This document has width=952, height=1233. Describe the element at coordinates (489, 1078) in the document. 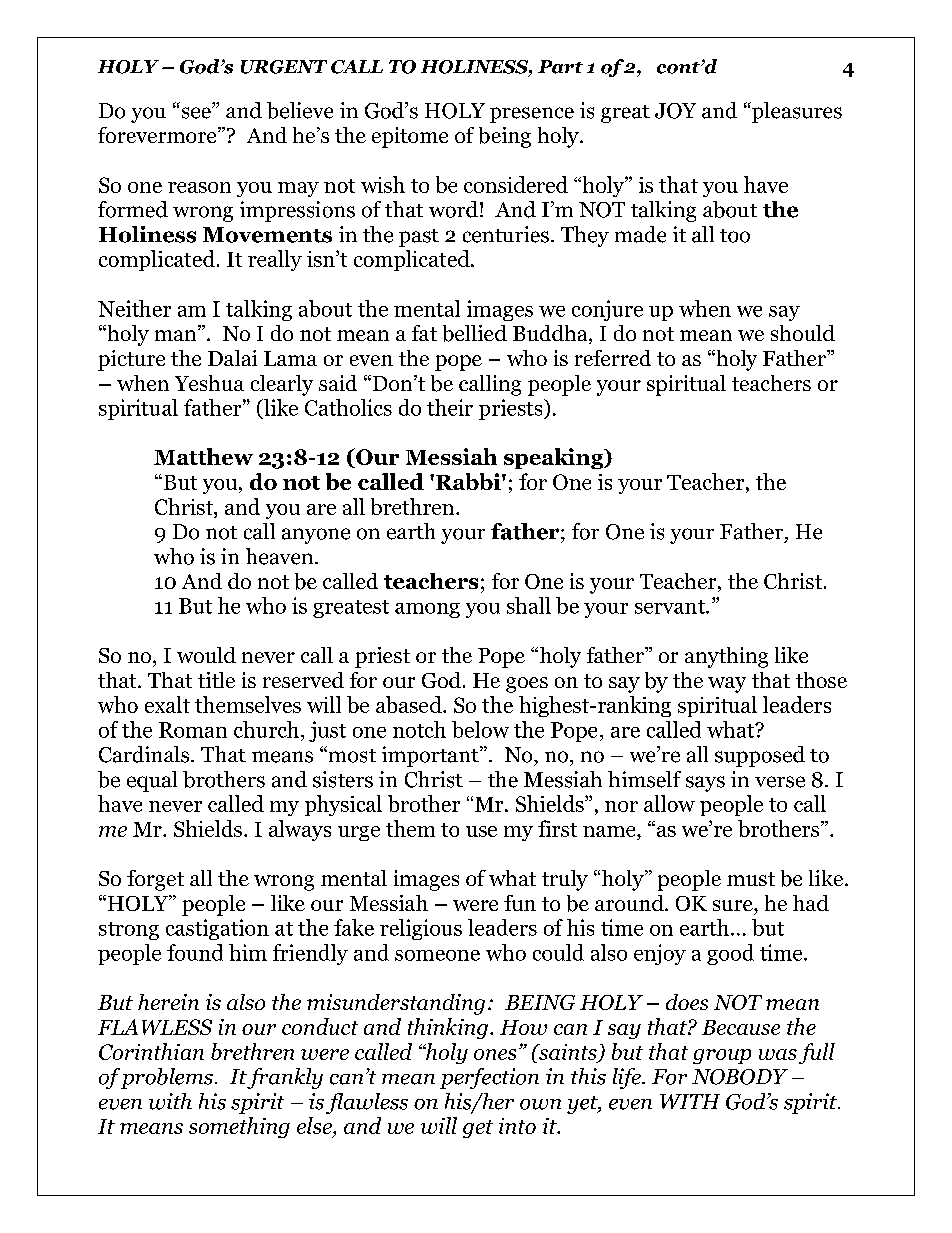

I see `perfection` at that location.
